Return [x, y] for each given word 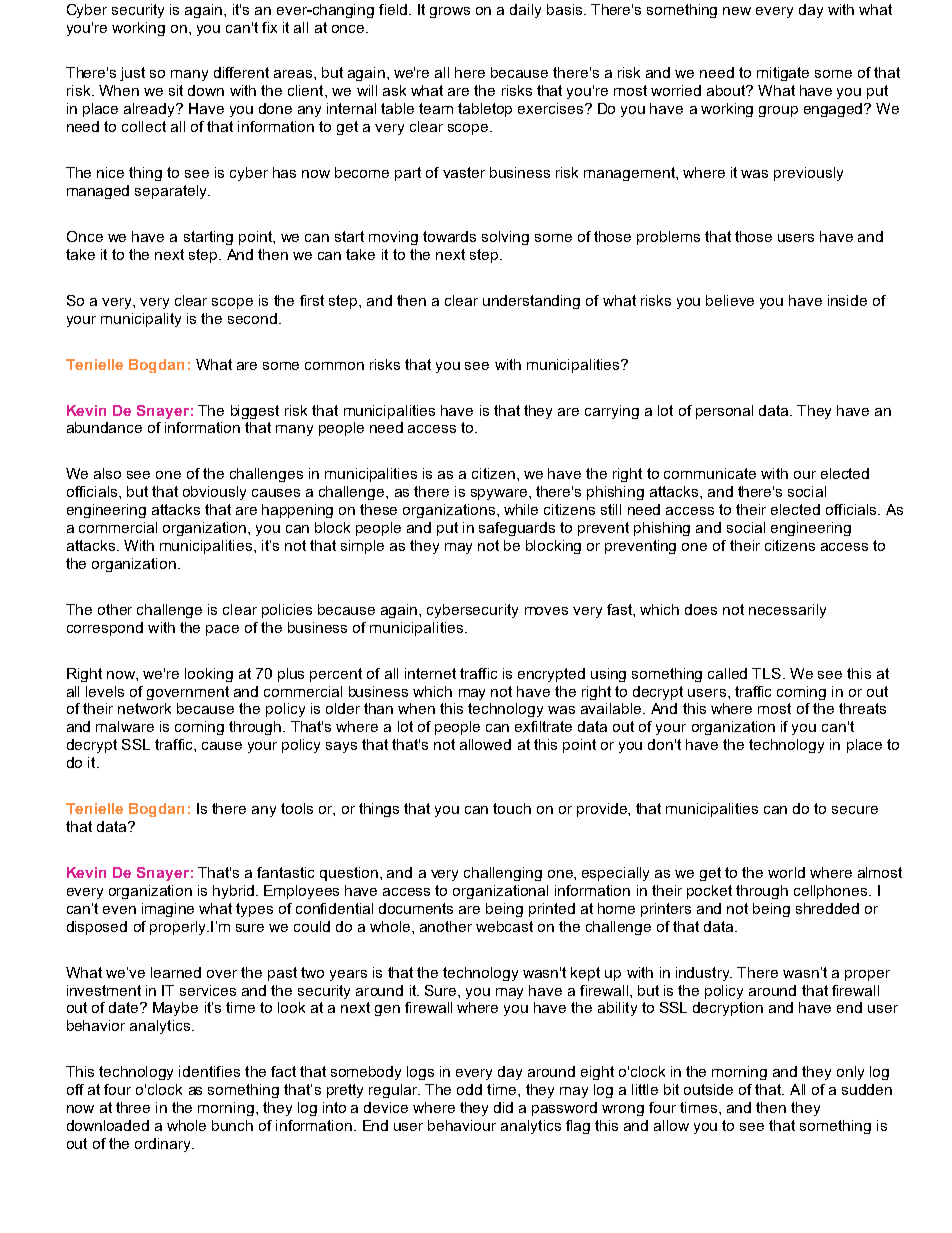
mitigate [783, 74]
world [786, 872]
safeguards [517, 529]
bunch [232, 1125]
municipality [141, 320]
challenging [503, 874]
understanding [531, 302]
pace [222, 630]
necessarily [787, 611]
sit [176, 90]
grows [450, 12]
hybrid [235, 892]
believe [730, 300]
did [503, 1107]
